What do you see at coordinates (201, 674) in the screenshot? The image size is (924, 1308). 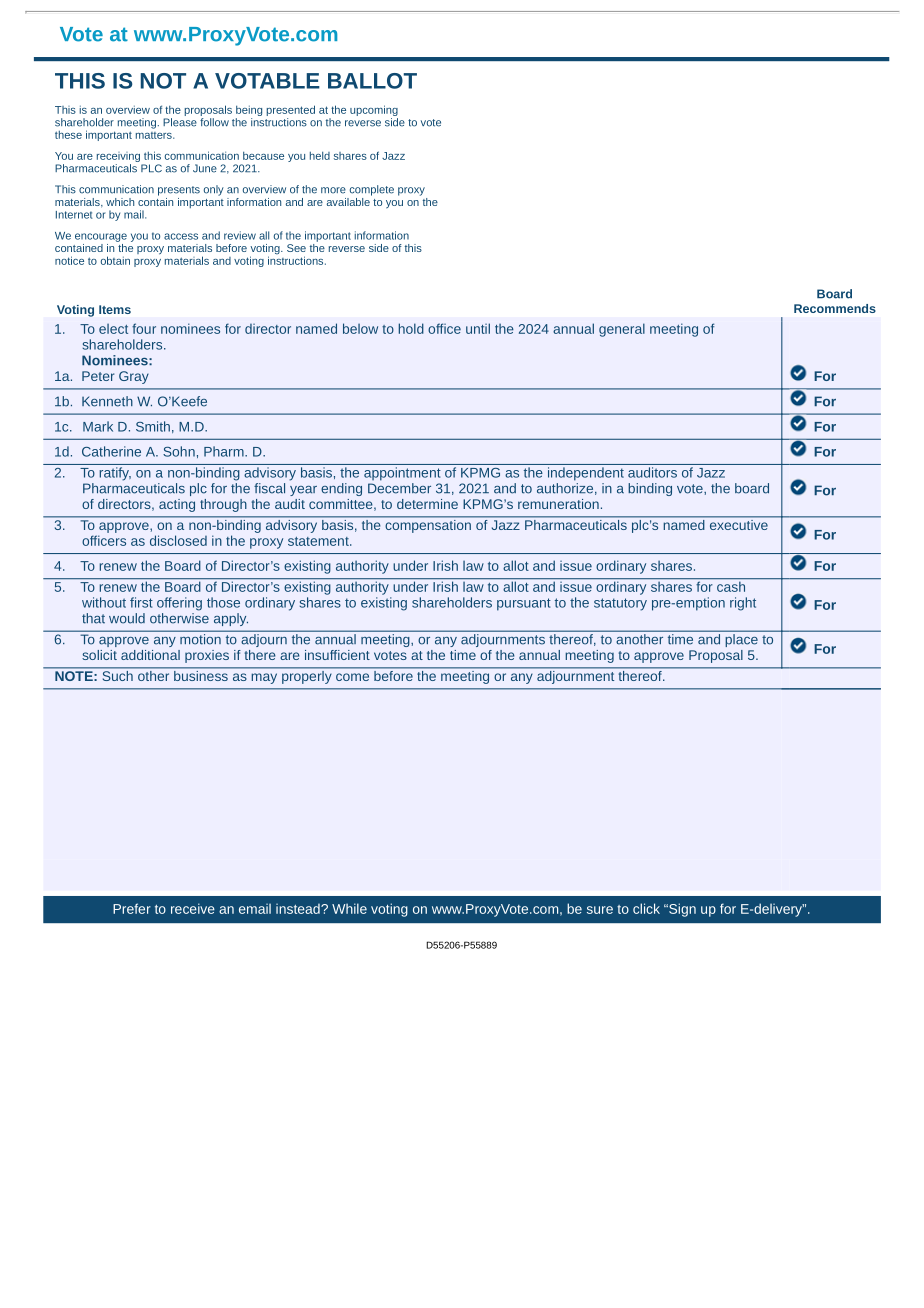 I see `business` at bounding box center [201, 674].
